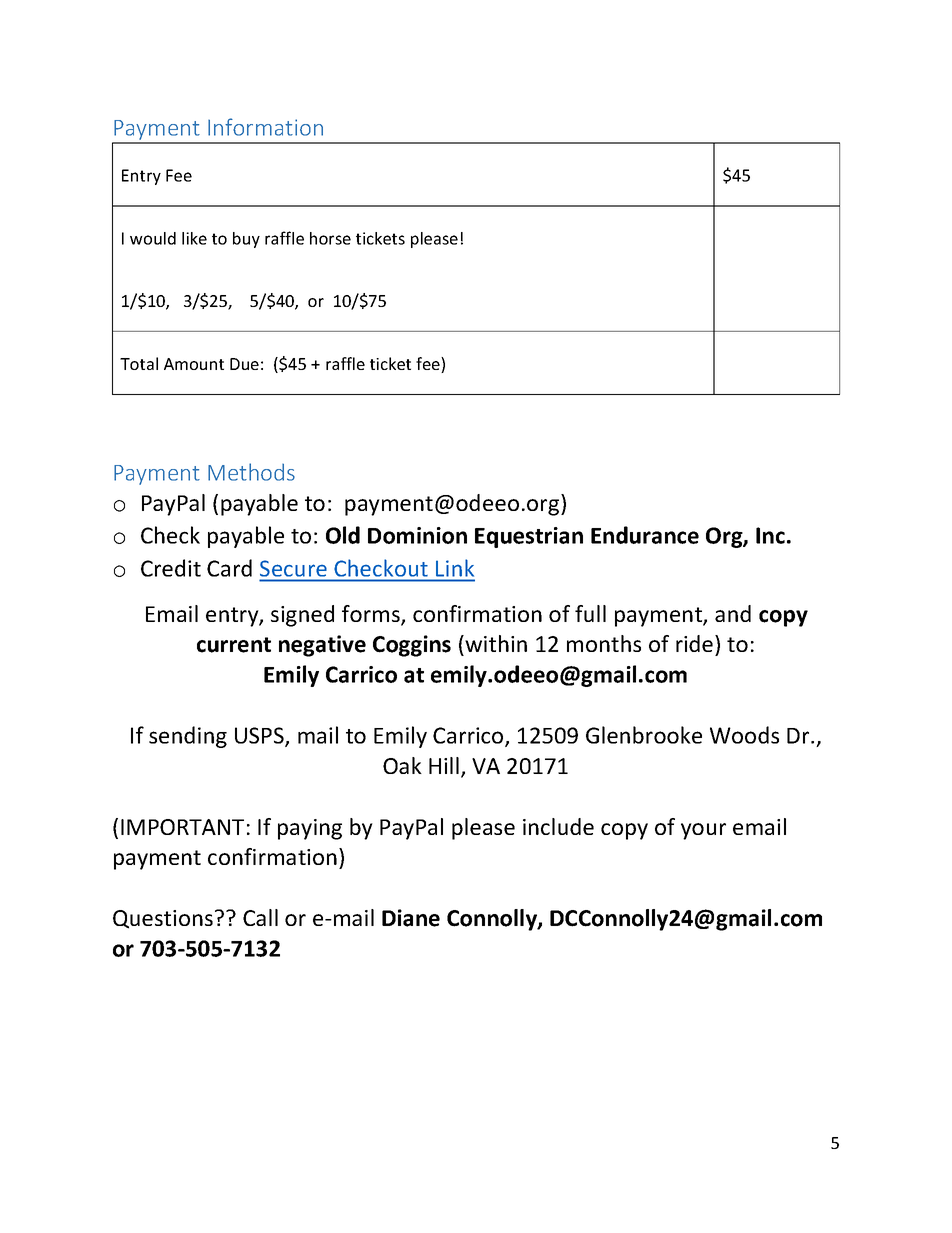 The width and height of the document is (952, 1233). What do you see at coordinates (417, 535) in the document?
I see `Dominion` at bounding box center [417, 535].
